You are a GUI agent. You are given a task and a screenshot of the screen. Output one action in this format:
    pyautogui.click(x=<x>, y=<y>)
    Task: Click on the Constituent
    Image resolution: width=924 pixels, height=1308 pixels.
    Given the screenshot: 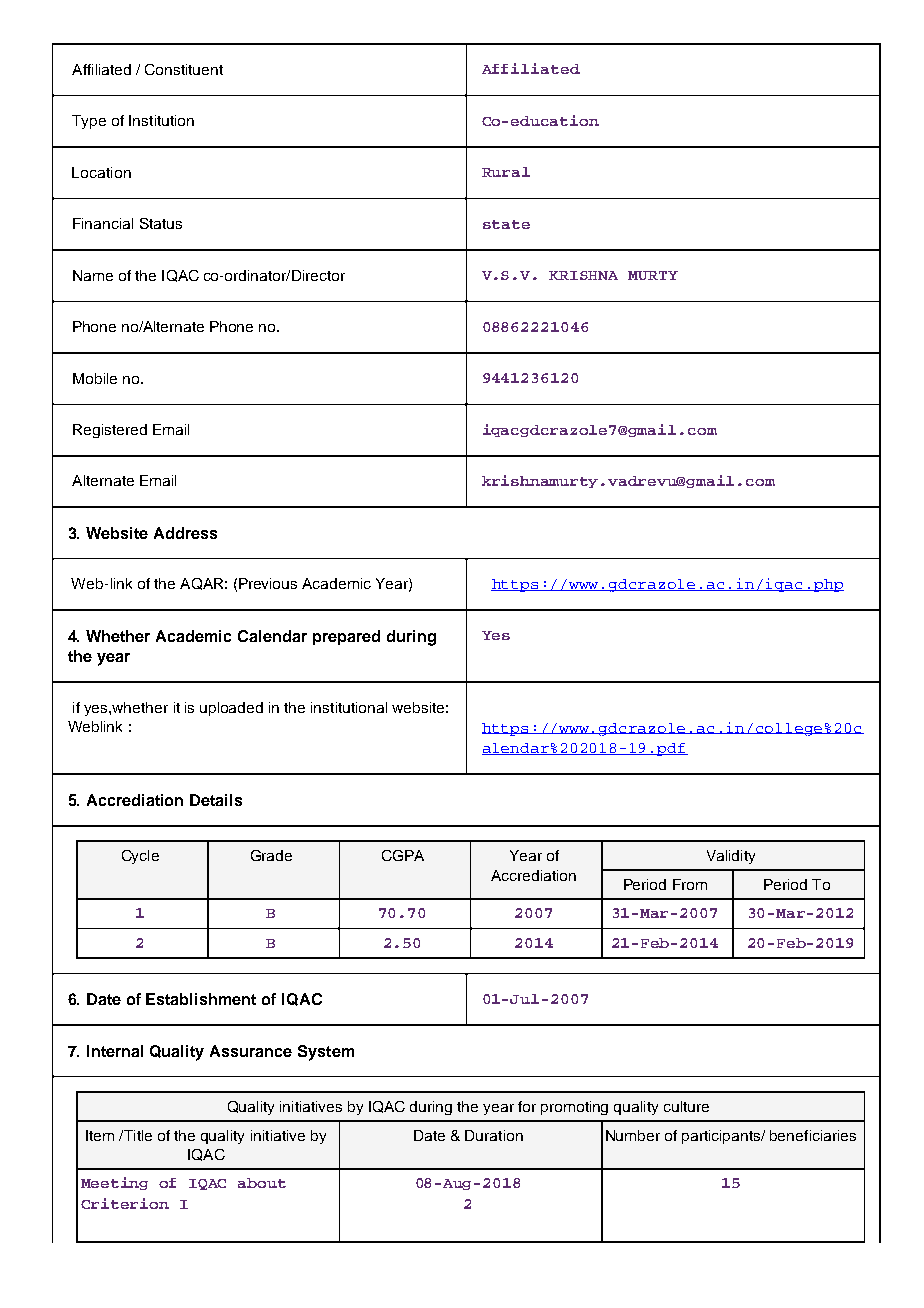 What is the action you would take?
    pyautogui.click(x=184, y=69)
